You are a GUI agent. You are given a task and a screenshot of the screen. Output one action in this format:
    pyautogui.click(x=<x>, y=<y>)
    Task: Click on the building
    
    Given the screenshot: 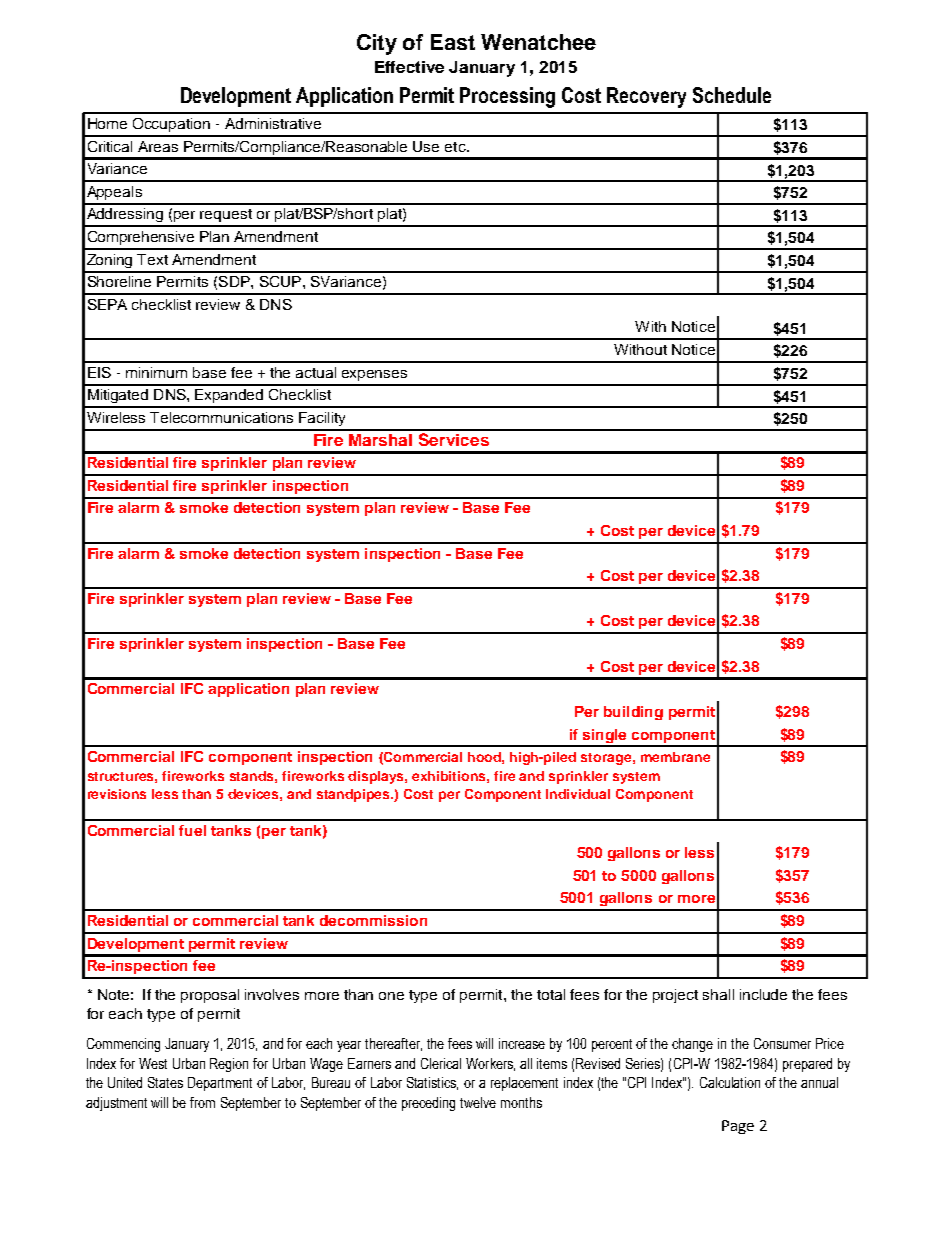 What is the action you would take?
    pyautogui.click(x=633, y=713)
